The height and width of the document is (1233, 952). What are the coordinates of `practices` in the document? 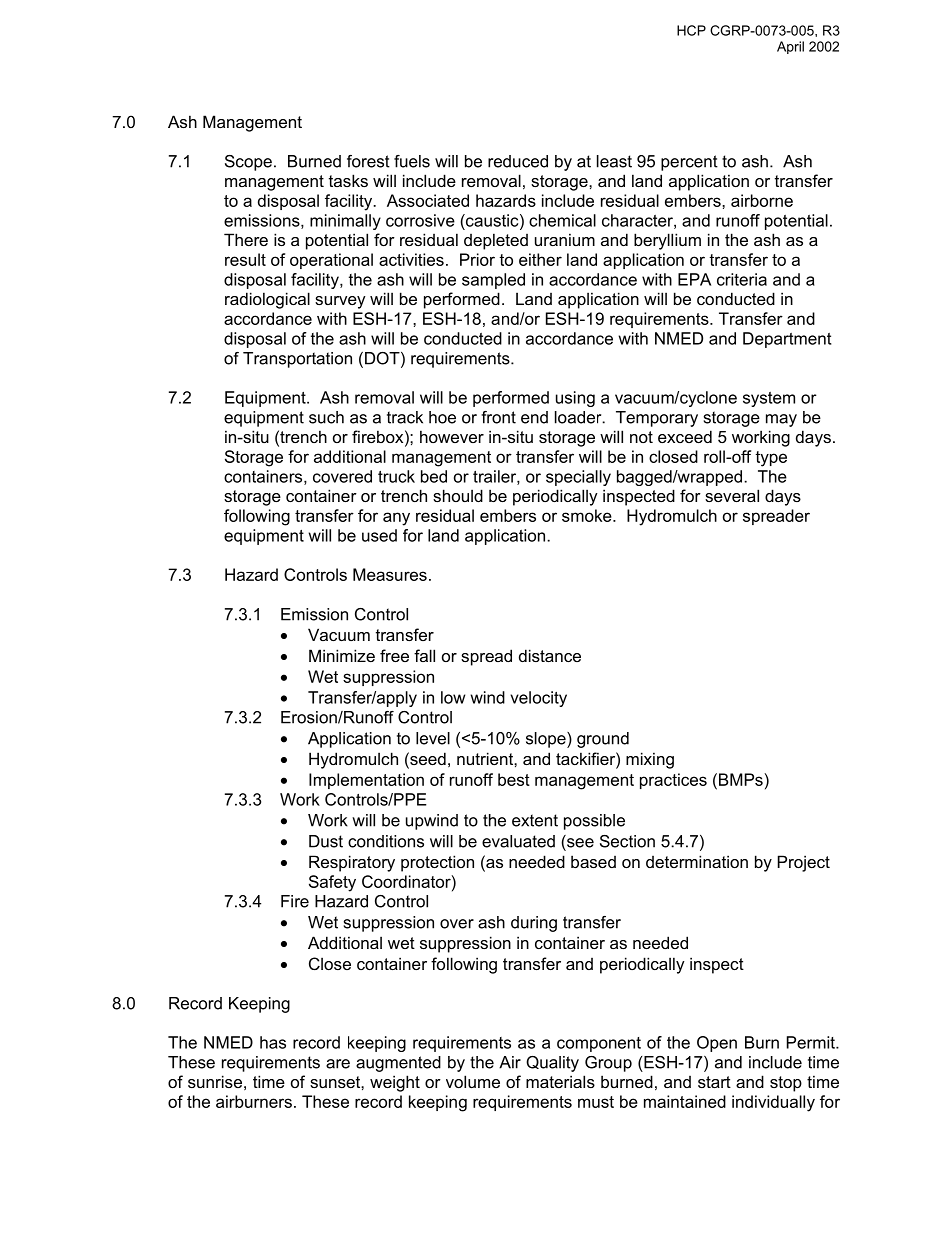 It's located at (673, 781).
